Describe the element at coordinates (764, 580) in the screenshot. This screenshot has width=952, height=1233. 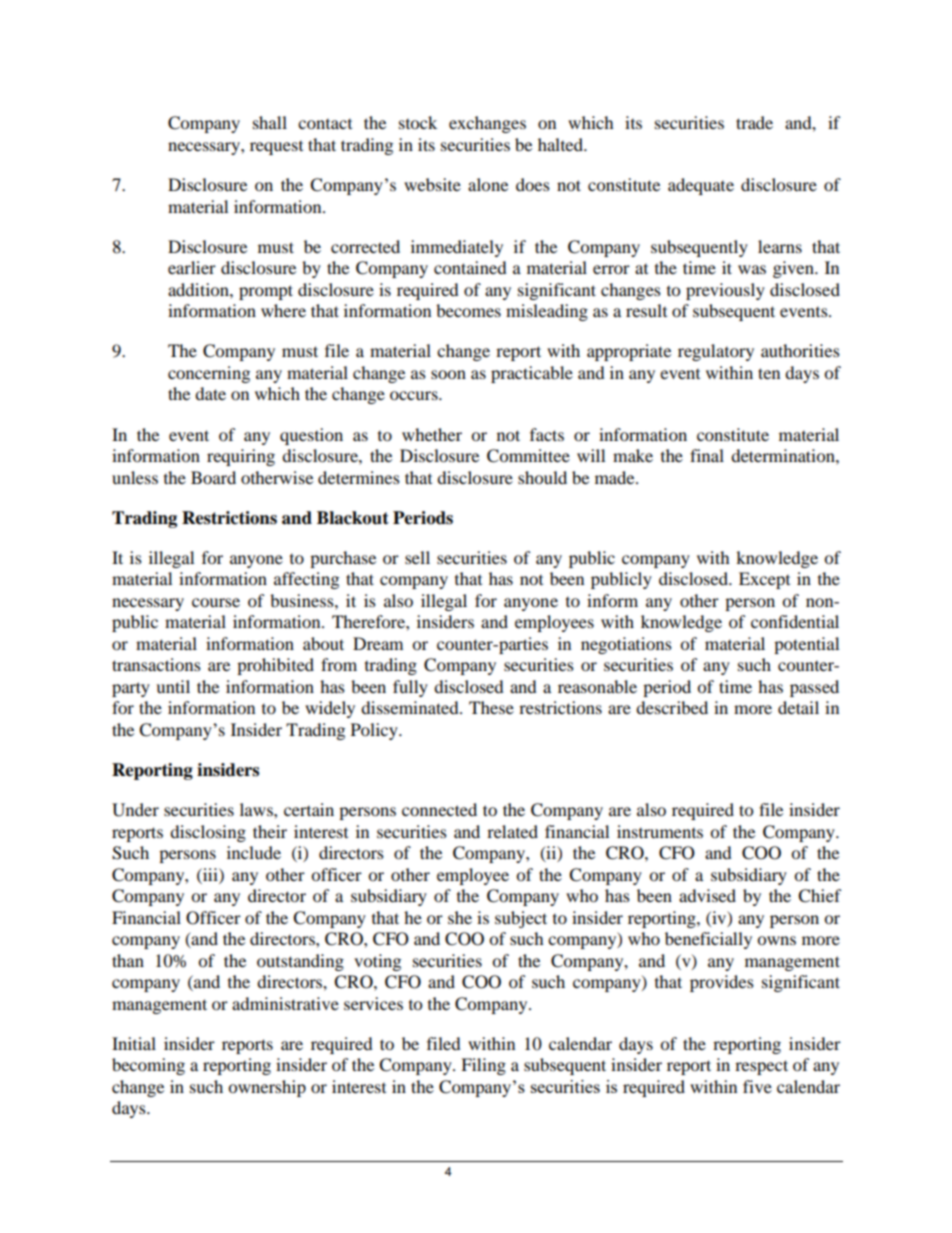
I see `Except` at that location.
